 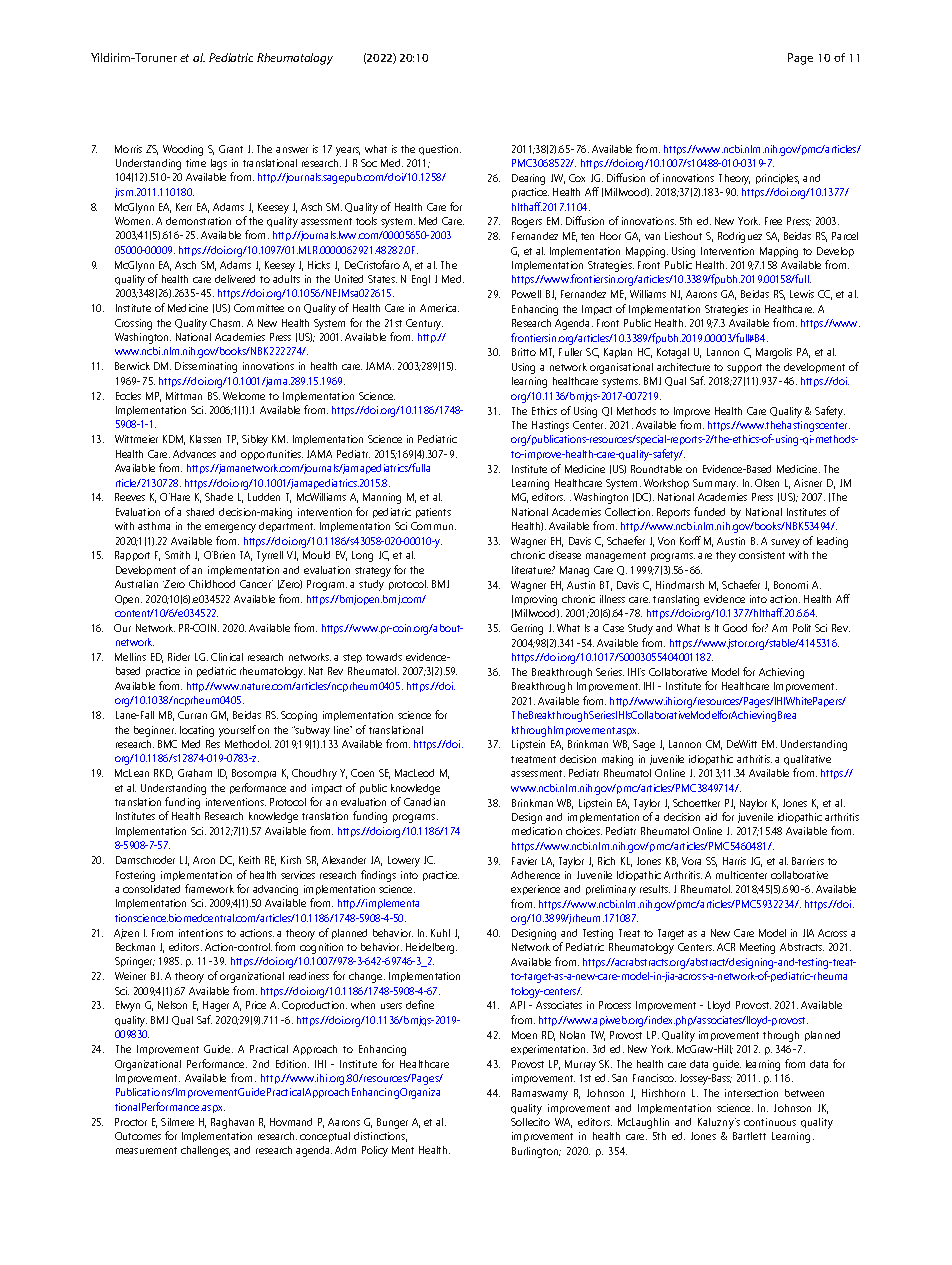 I want to click on Canadian, so click(x=424, y=802).
